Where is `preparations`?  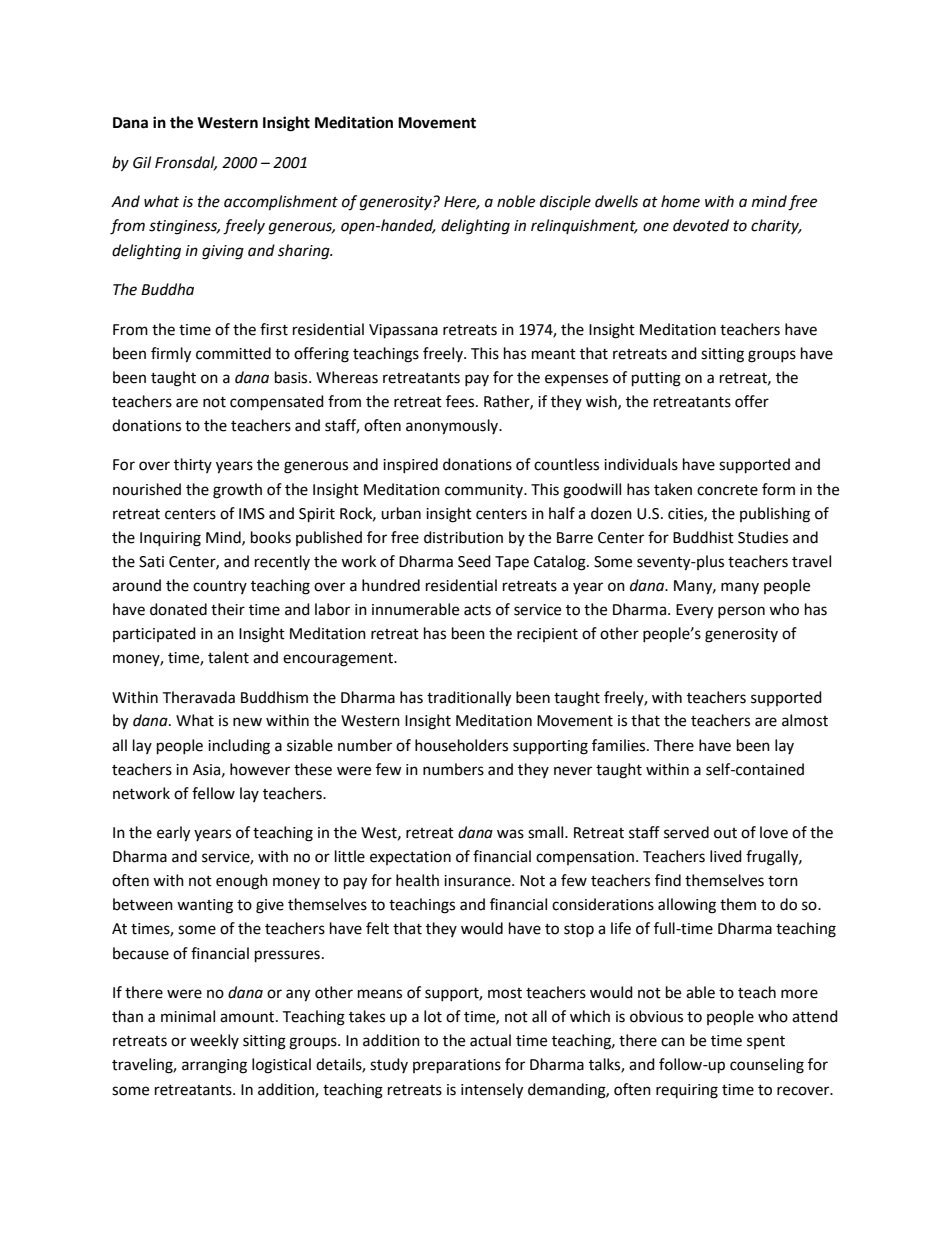
preparations is located at coordinates (457, 1066).
